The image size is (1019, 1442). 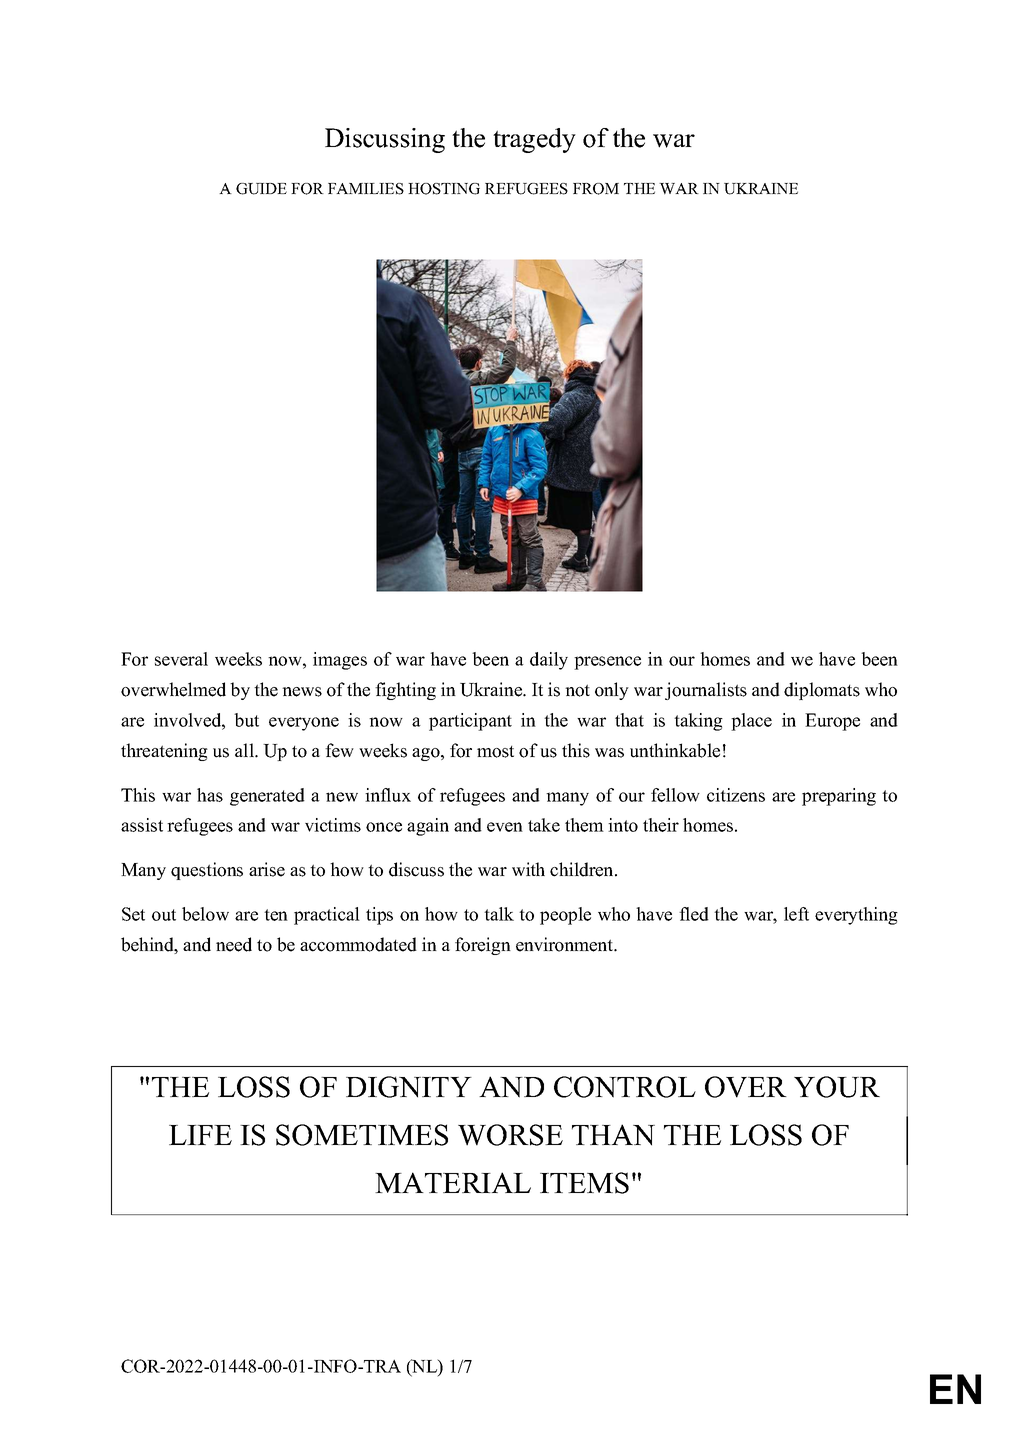 I want to click on tragedy, so click(x=534, y=140).
